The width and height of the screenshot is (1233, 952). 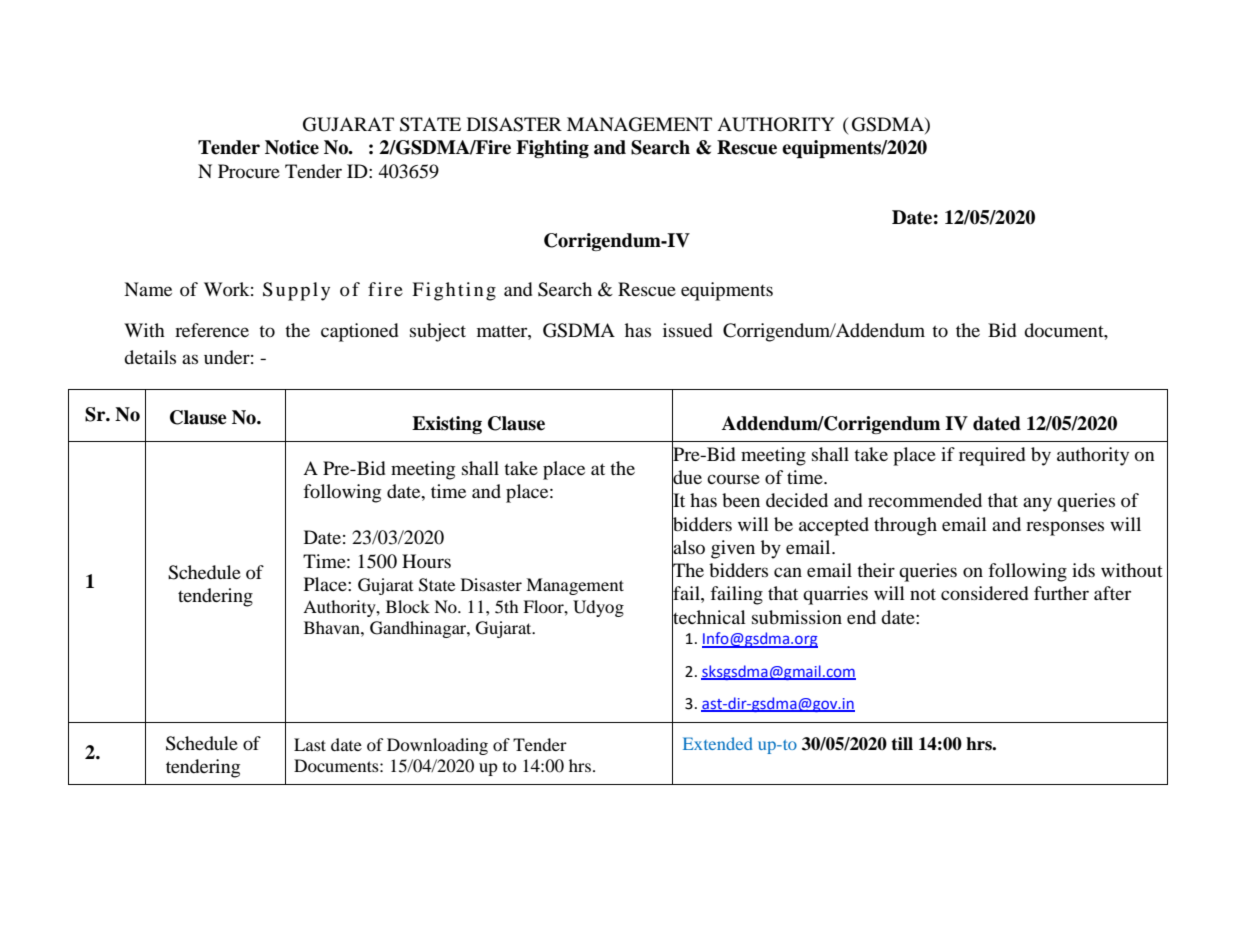 I want to click on Extended, so click(x=718, y=743).
